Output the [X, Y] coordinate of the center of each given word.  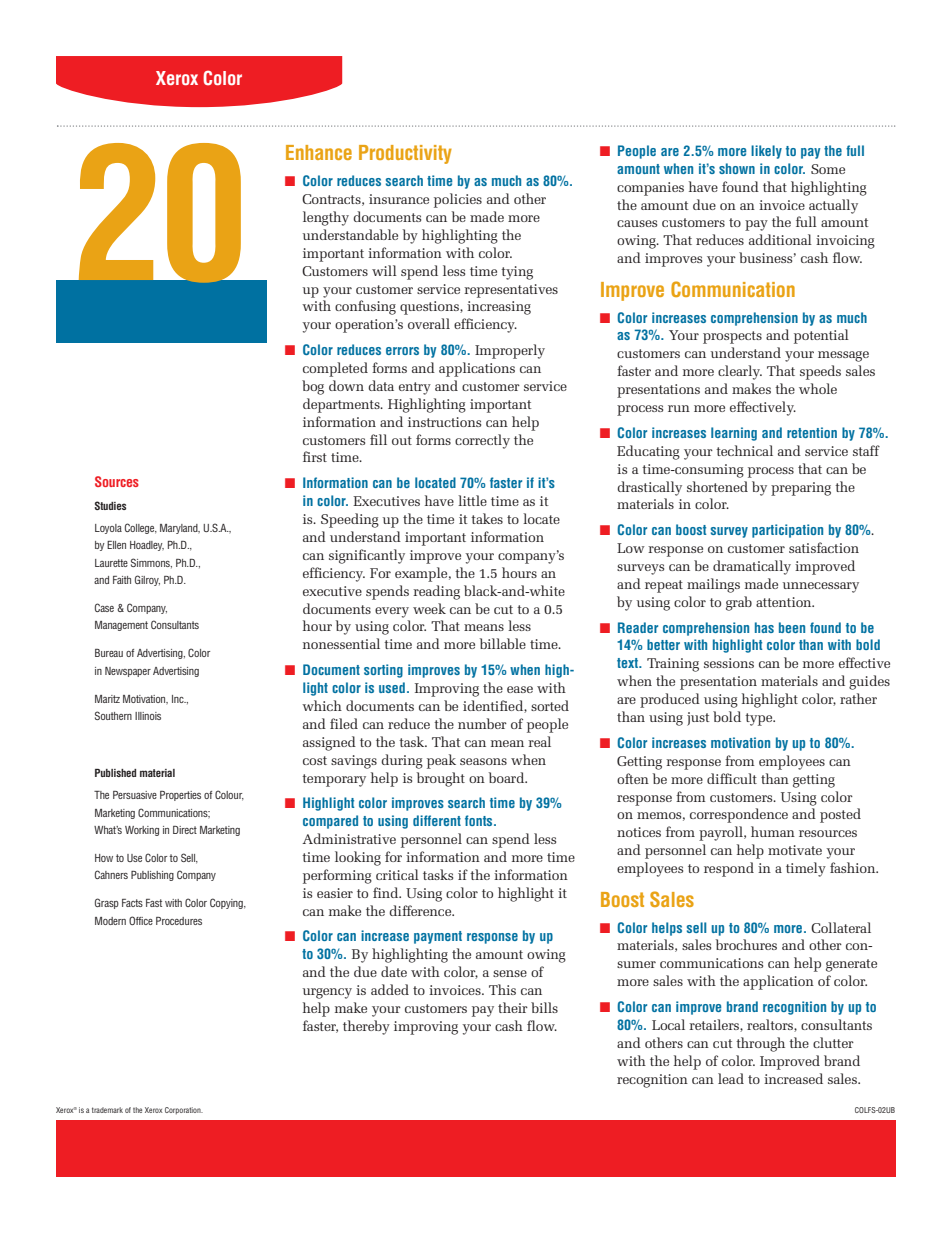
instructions [444, 422]
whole [818, 388]
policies [458, 200]
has [764, 627]
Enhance [319, 152]
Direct [185, 830]
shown [737, 168]
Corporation [184, 1111]
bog [313, 387]
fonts [480, 820]
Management [121, 626]
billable [503, 643]
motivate [795, 850]
